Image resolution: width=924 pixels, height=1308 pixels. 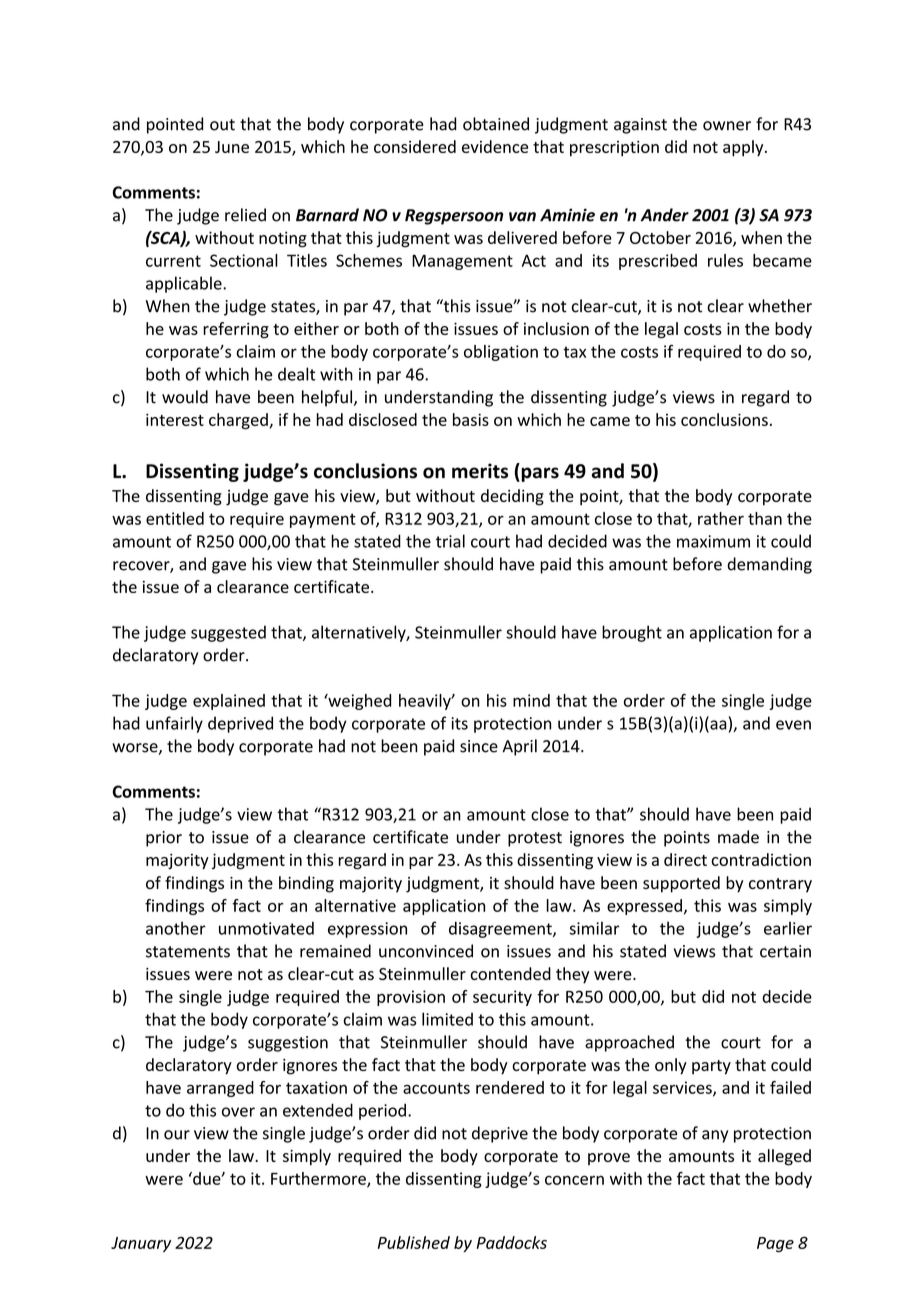 I want to click on January, so click(x=141, y=1244).
